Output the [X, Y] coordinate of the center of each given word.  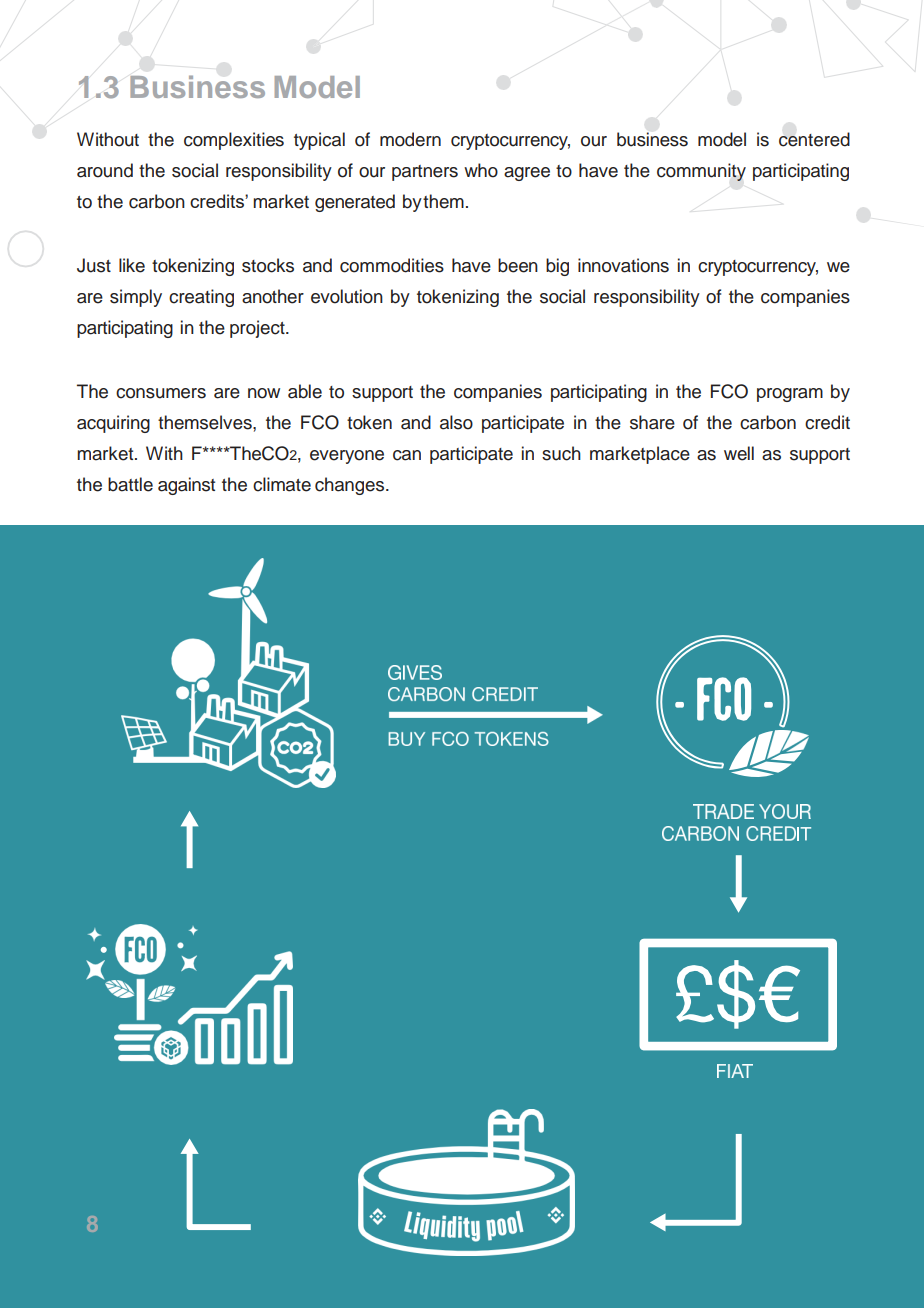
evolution [347, 296]
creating [201, 298]
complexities [234, 141]
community [701, 172]
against [186, 486]
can [407, 455]
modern [410, 139]
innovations [623, 265]
